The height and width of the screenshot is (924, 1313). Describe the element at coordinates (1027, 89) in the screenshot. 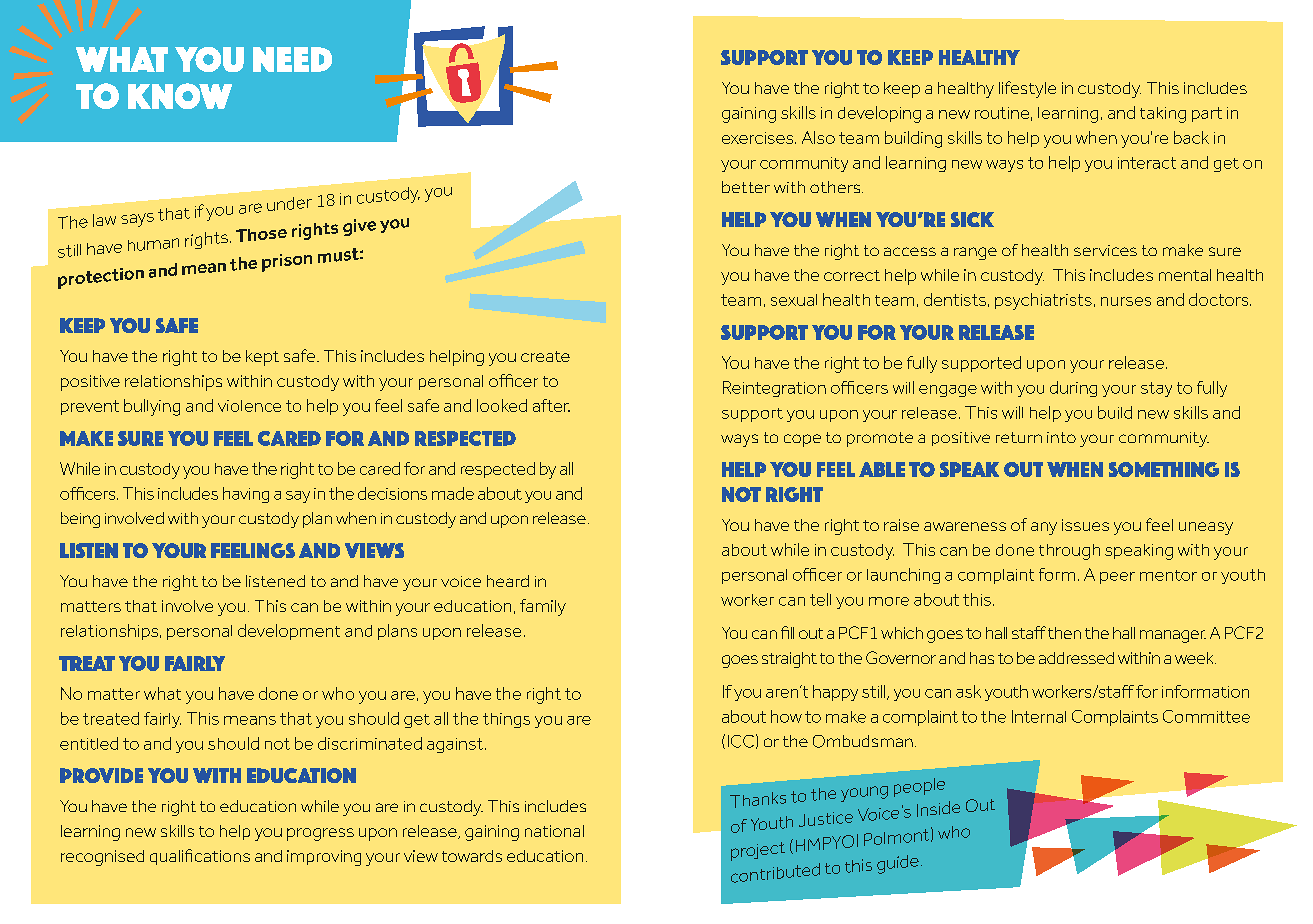

I see `lifestyle` at that location.
